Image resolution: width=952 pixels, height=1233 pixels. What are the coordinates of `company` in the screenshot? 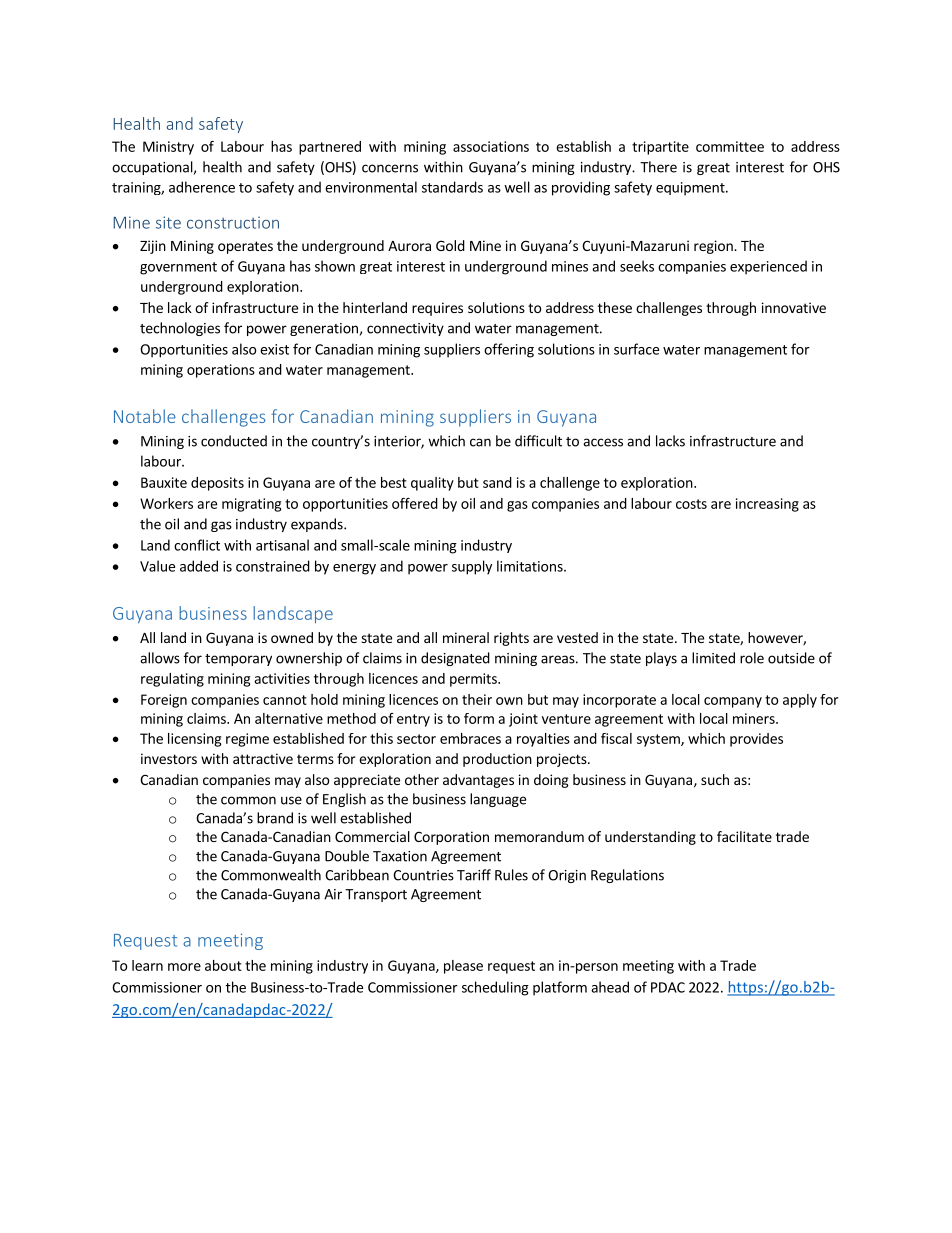 It's located at (733, 702).
